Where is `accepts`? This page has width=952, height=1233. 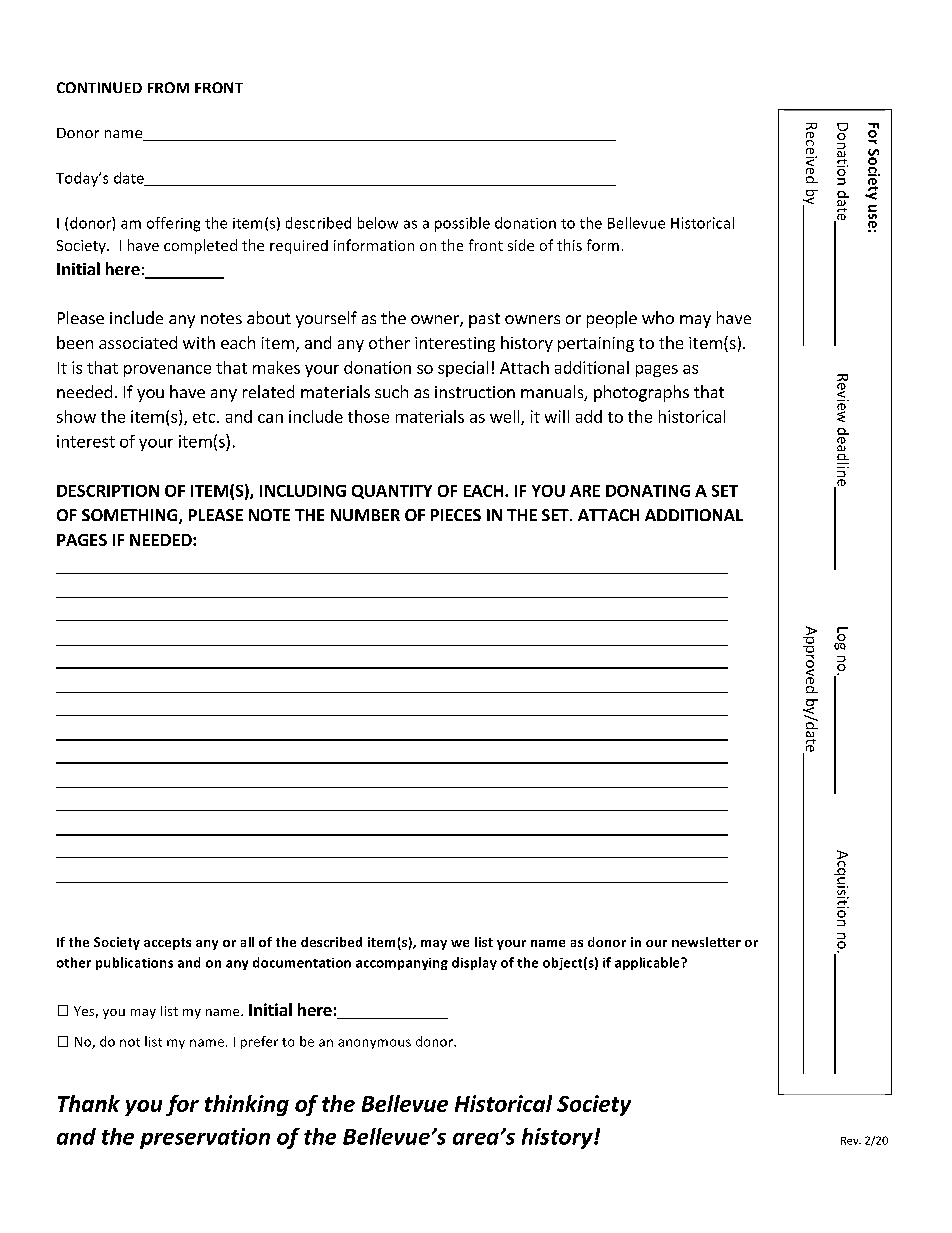 accepts is located at coordinates (167, 944).
